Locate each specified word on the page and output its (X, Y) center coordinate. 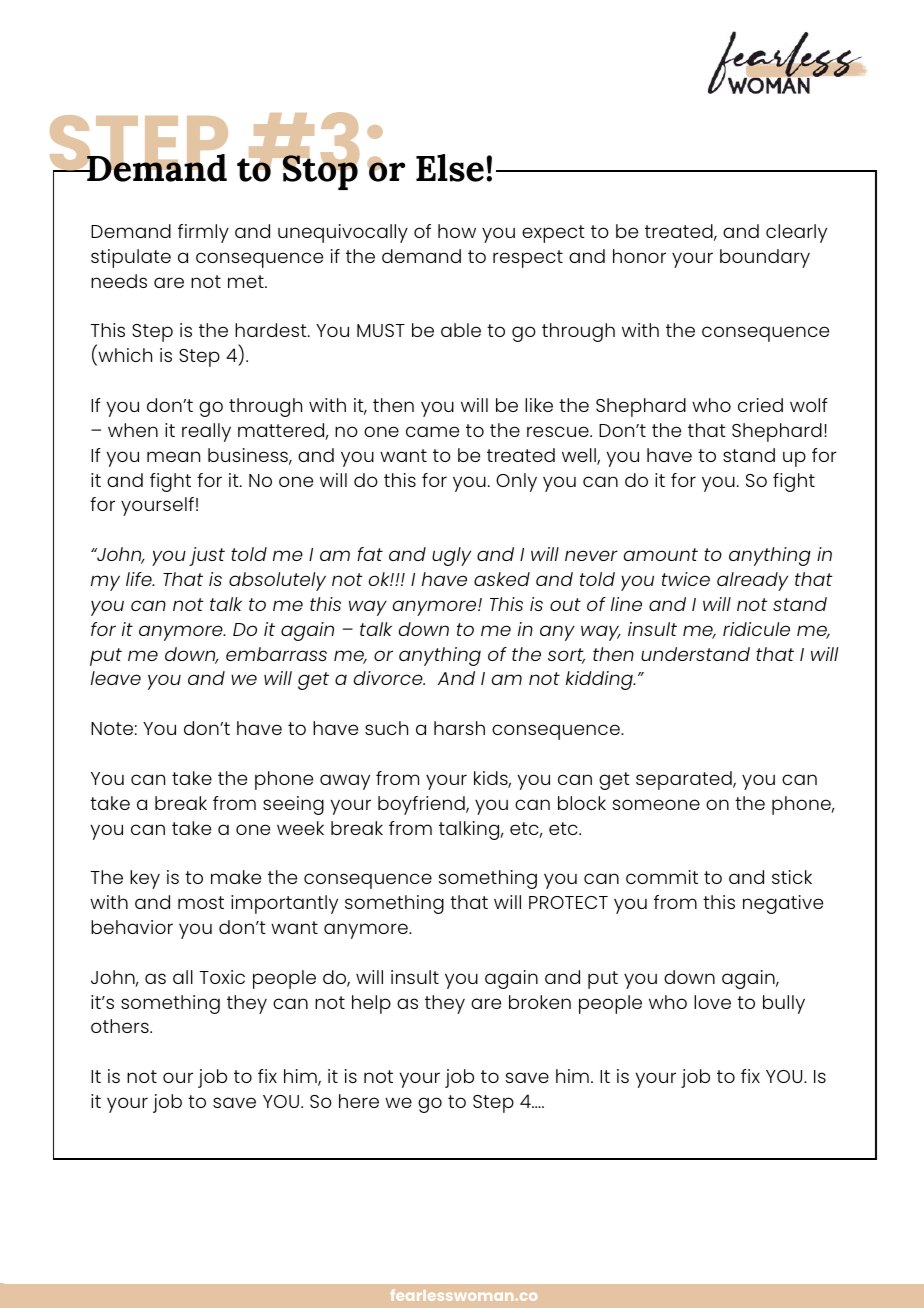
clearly (796, 233)
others (121, 1026)
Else (450, 168)
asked (502, 579)
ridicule (756, 629)
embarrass (276, 654)
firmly (203, 233)
